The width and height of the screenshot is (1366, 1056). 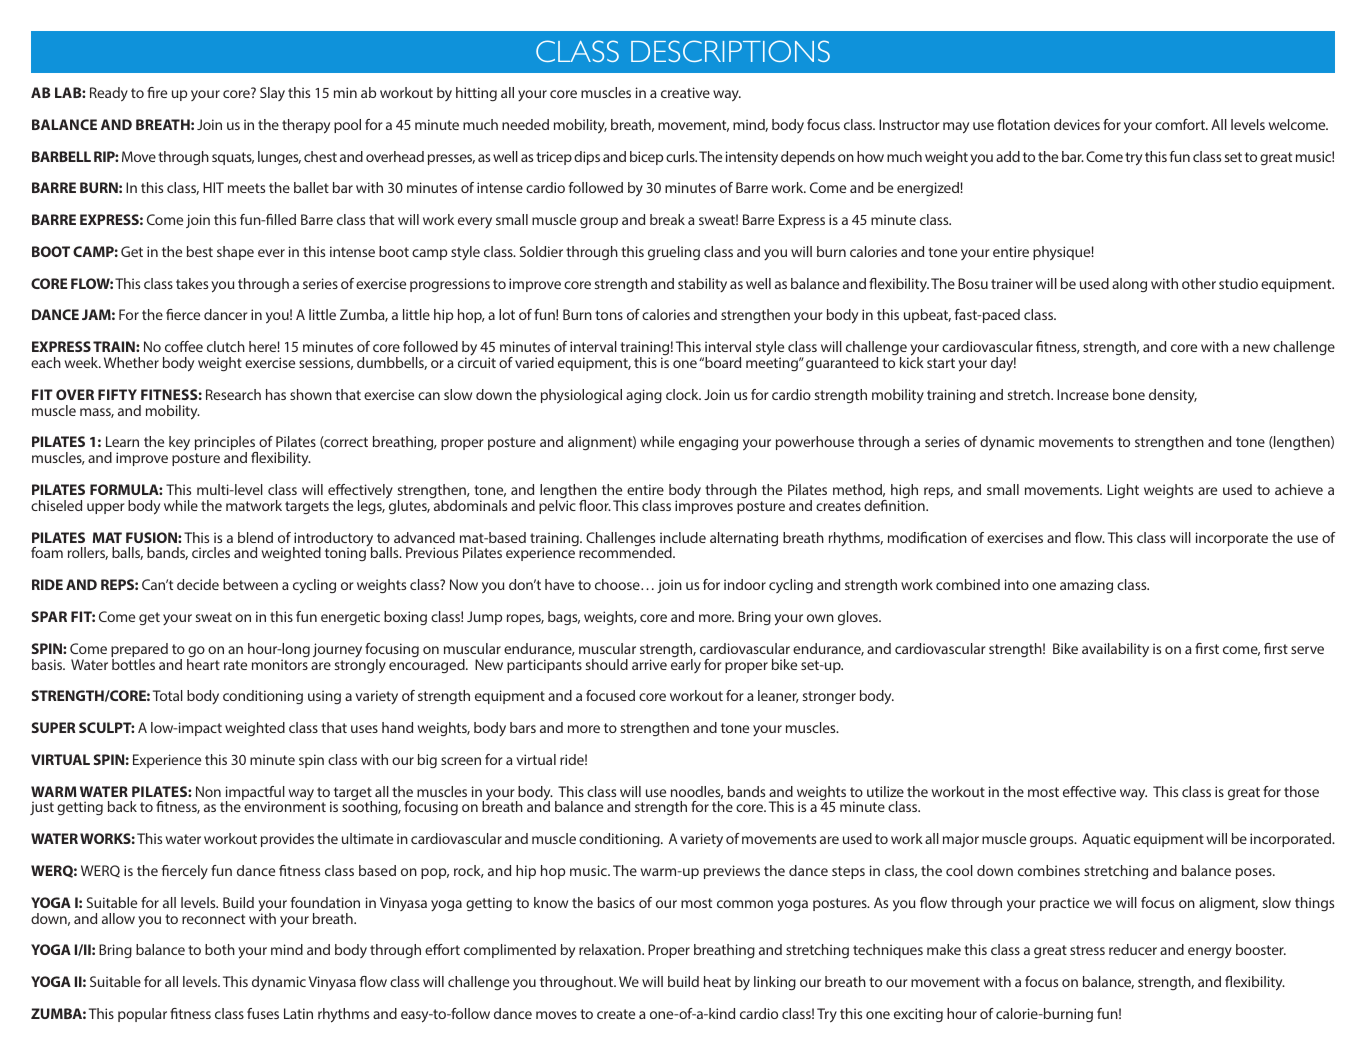 What do you see at coordinates (1115, 650) in the screenshot?
I see `availability` at bounding box center [1115, 650].
